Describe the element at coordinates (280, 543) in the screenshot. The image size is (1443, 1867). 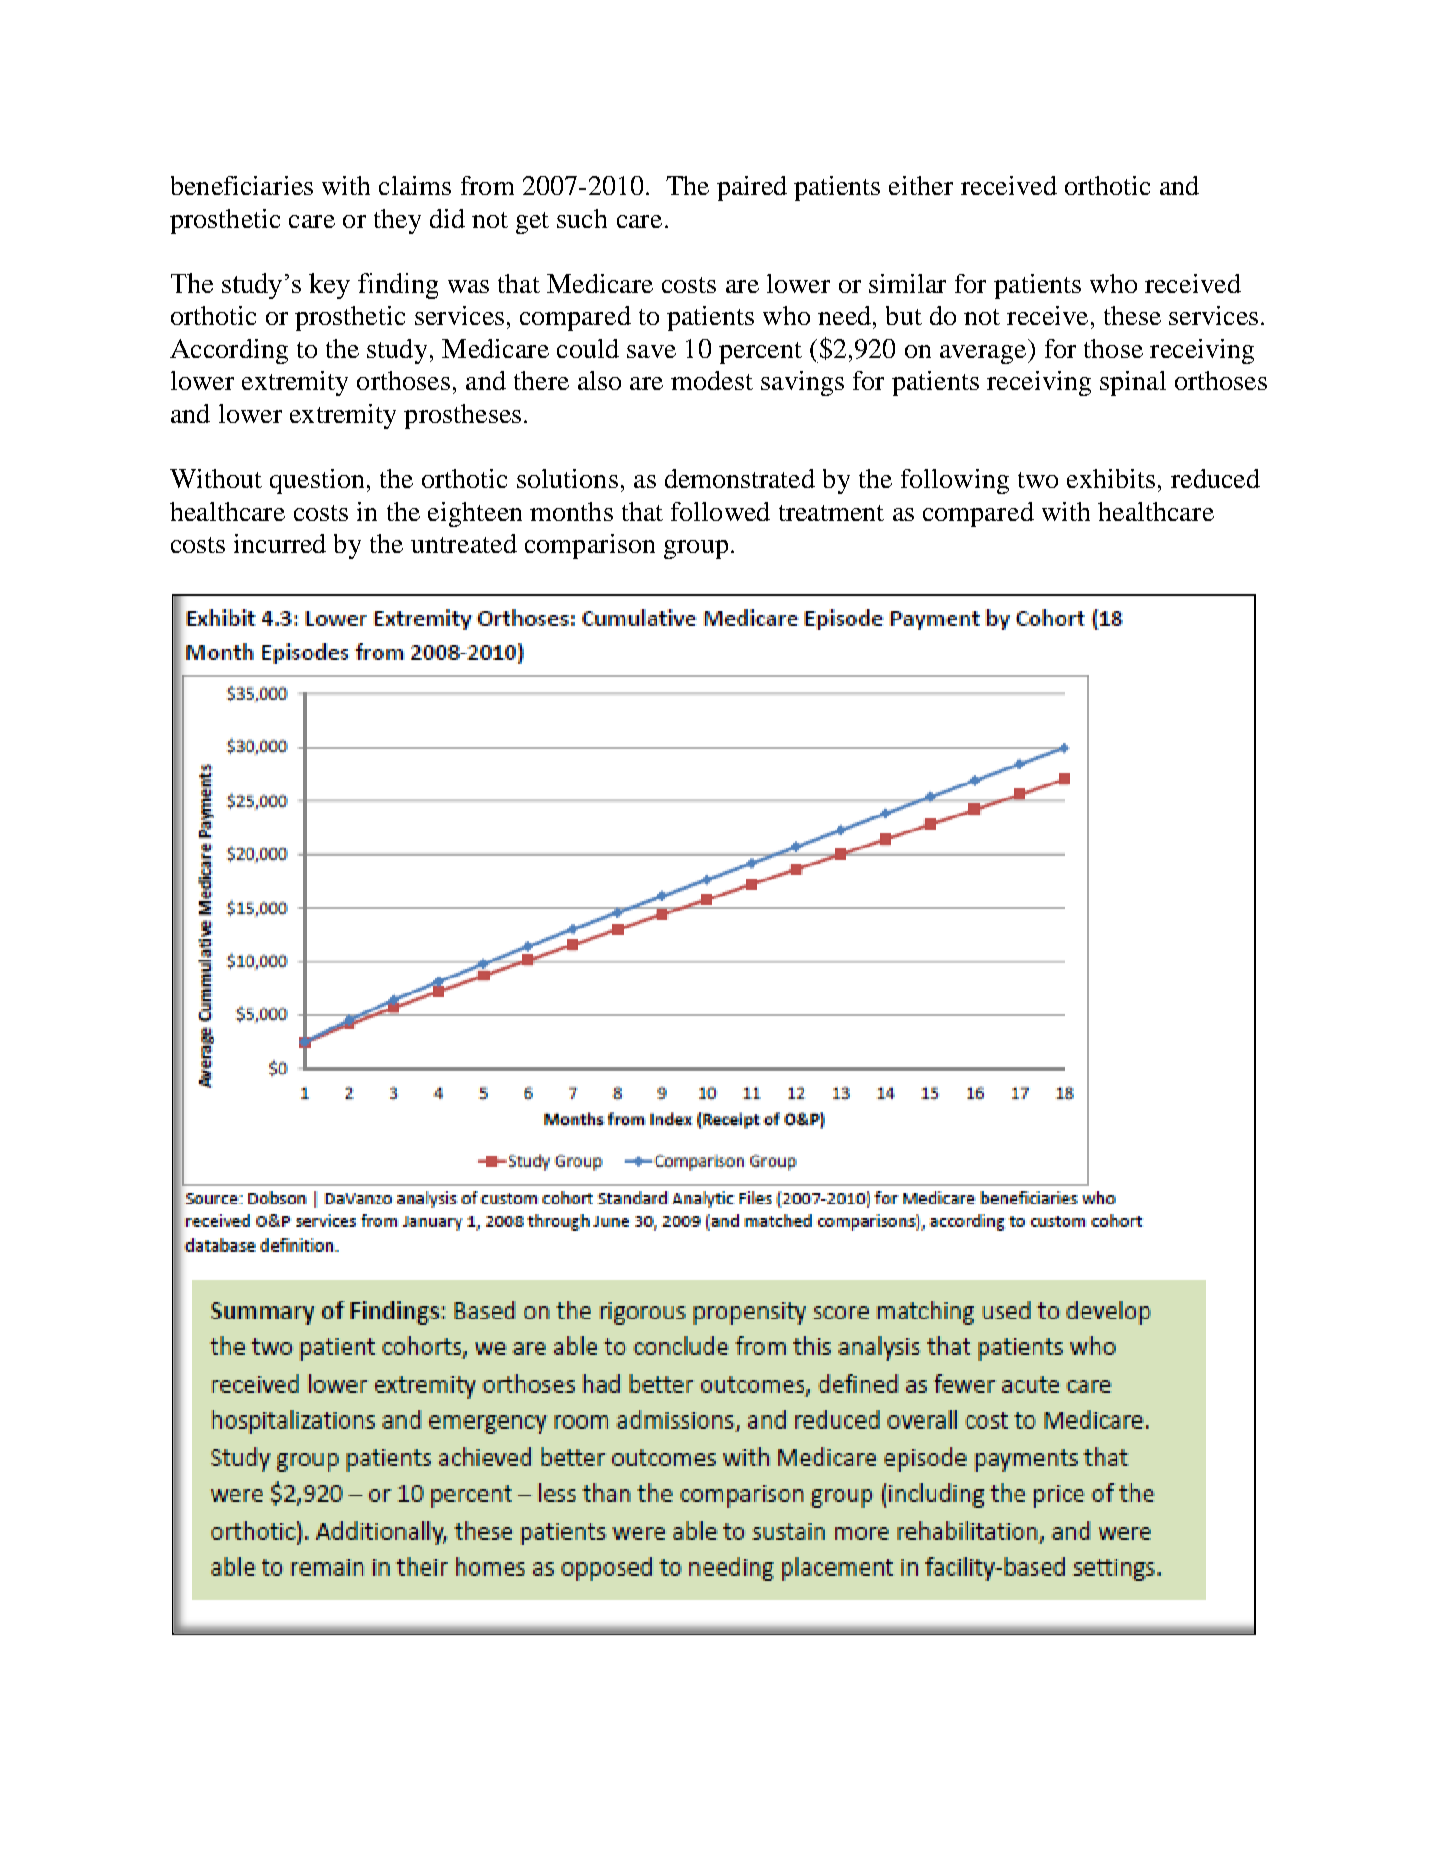
I see `incurred` at that location.
